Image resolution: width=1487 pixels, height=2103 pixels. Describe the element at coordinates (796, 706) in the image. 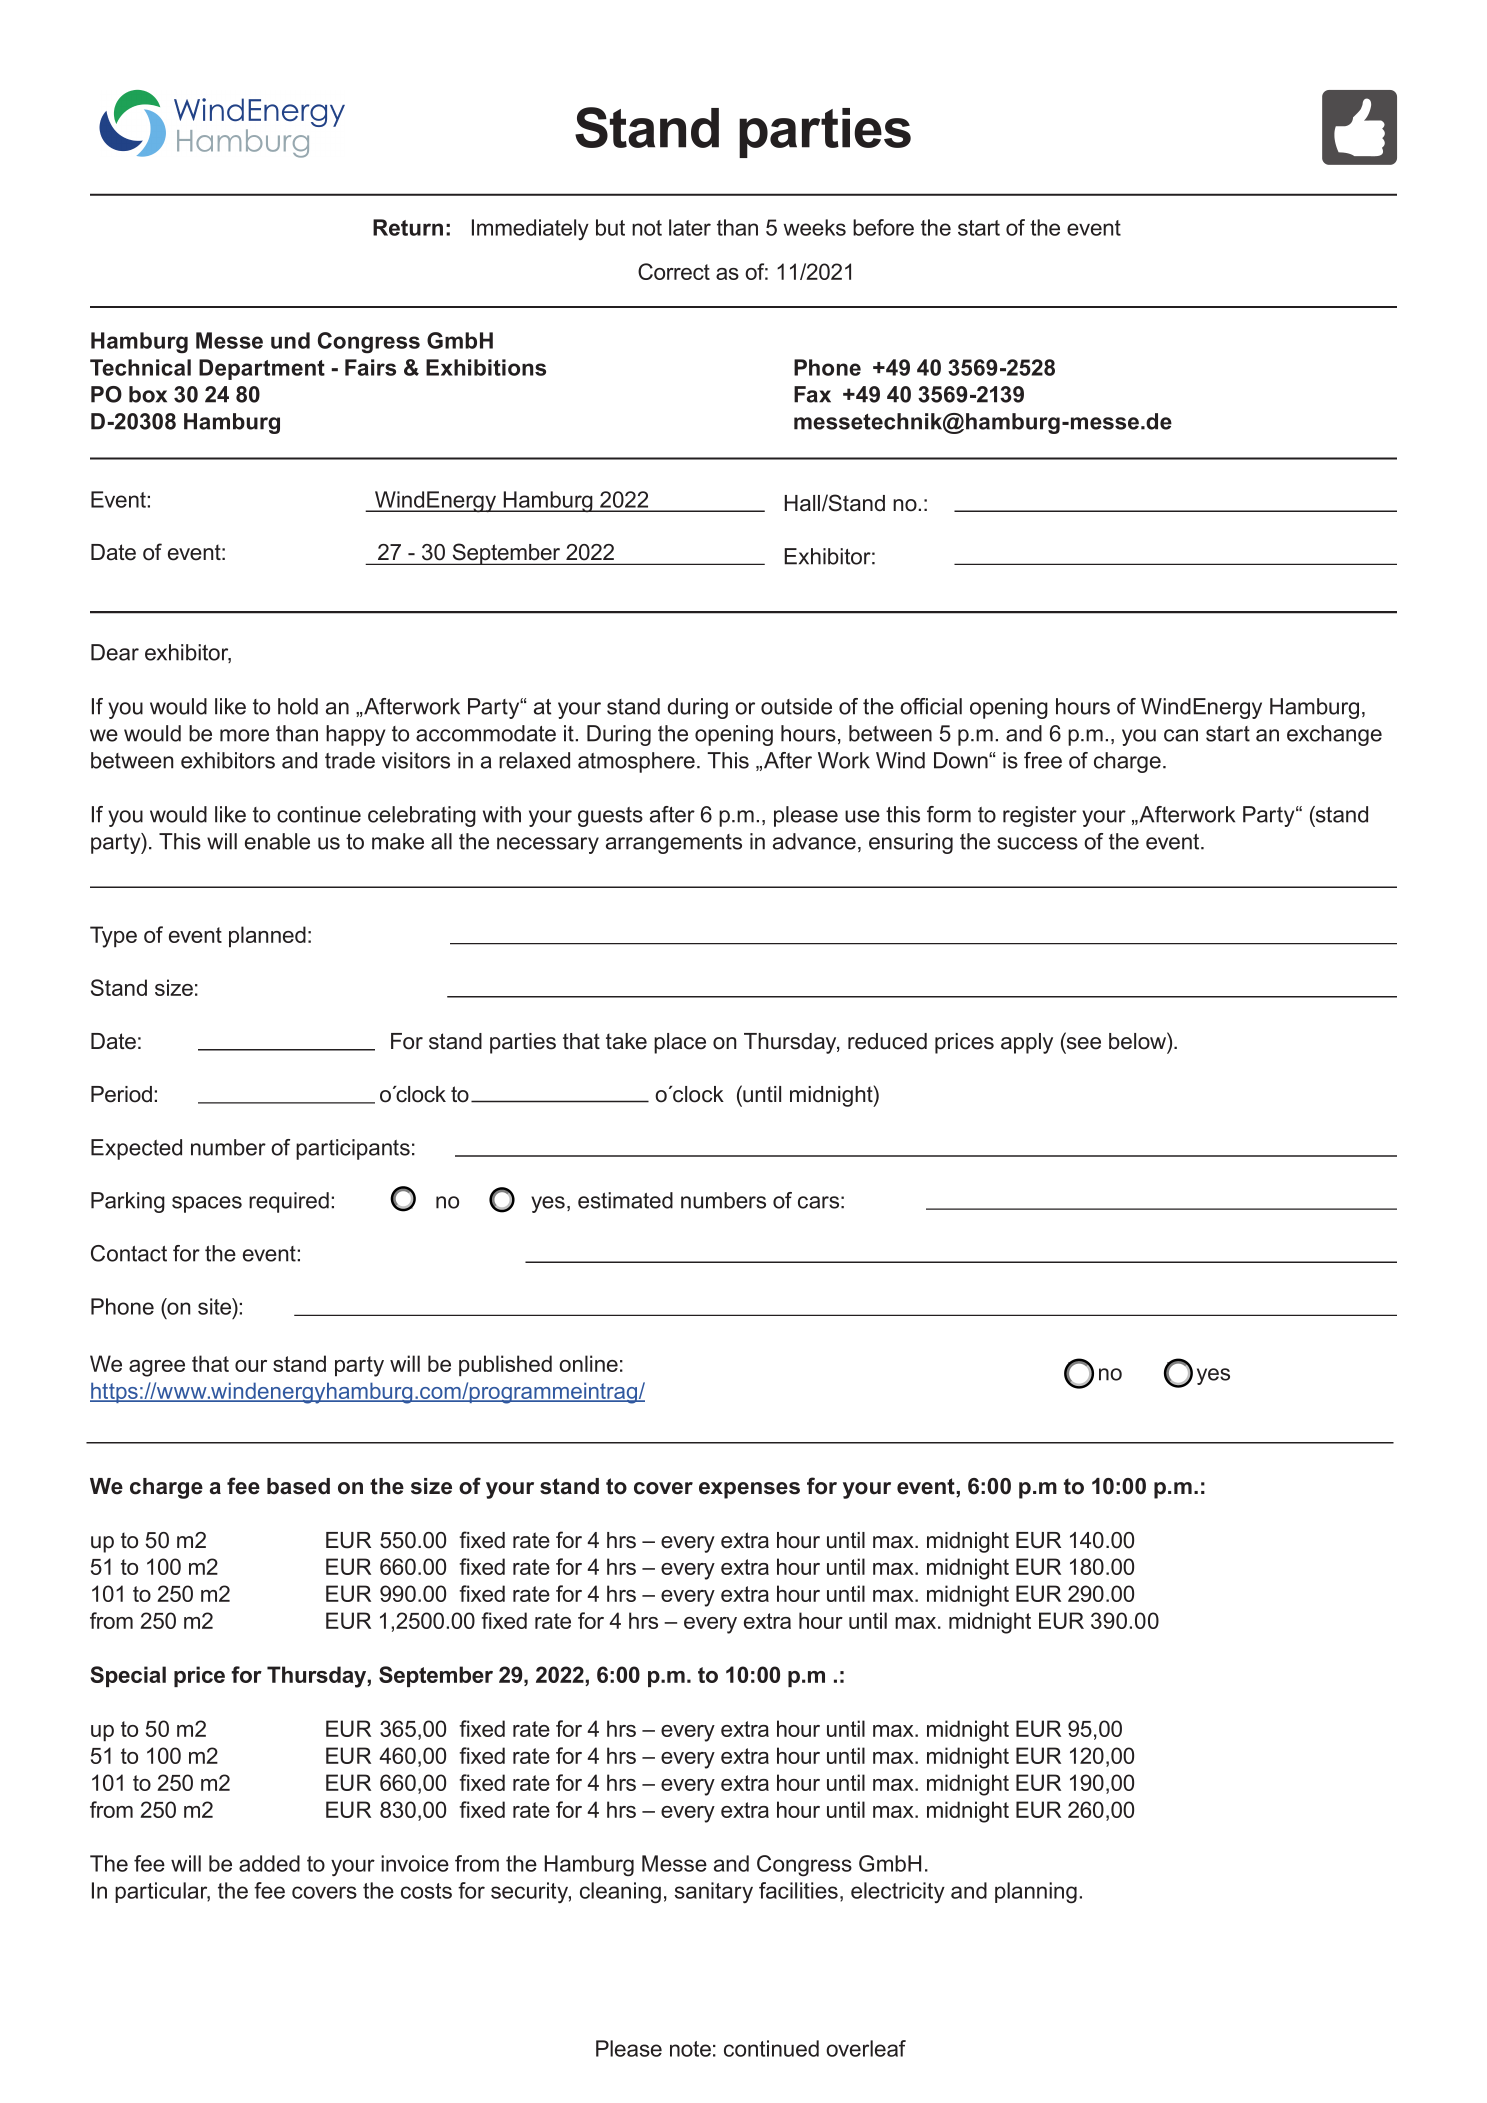

I see `outside` at that location.
